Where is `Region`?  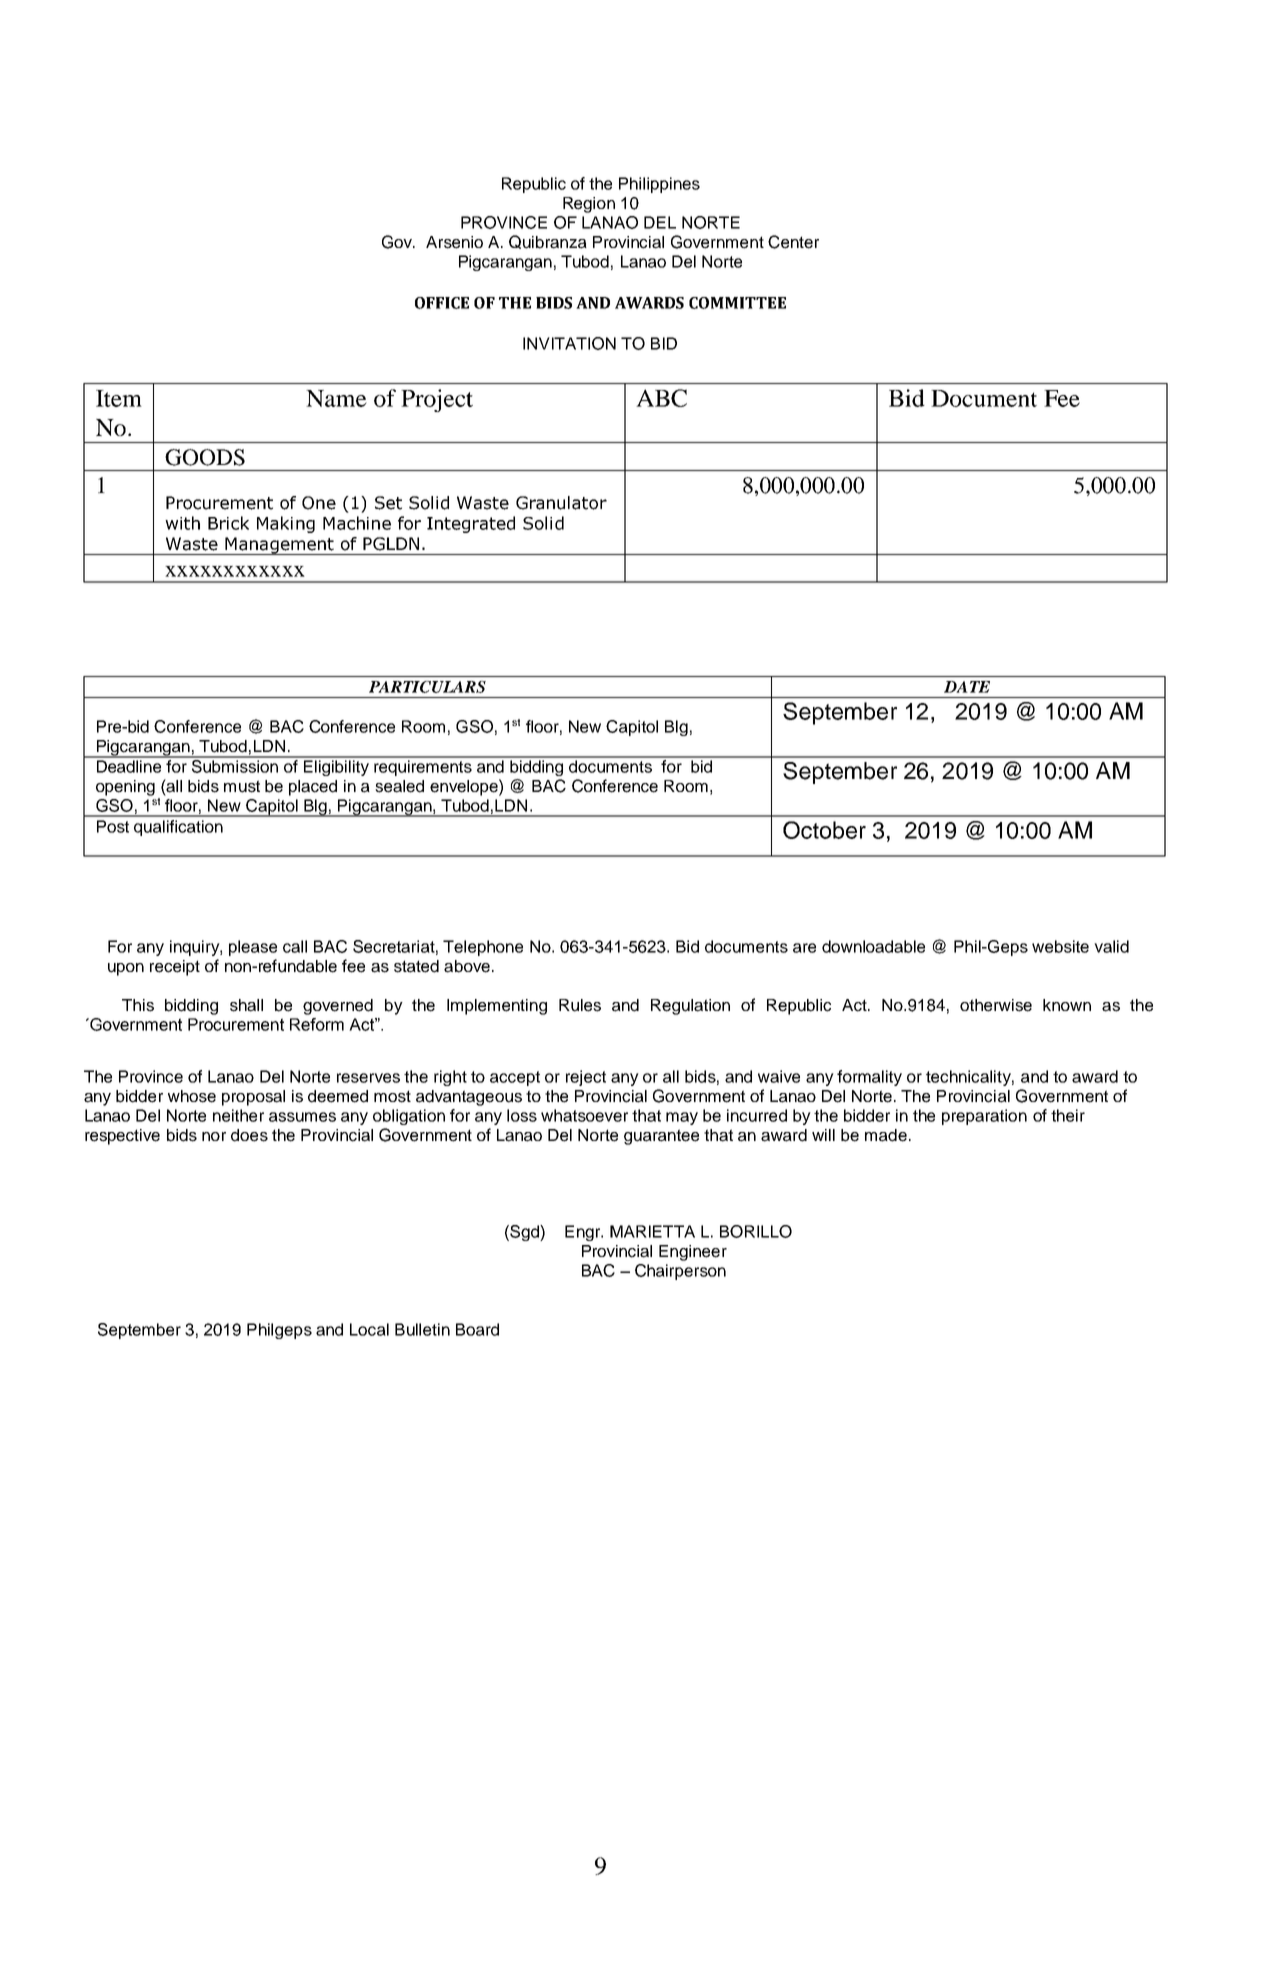 Region is located at coordinates (589, 205).
